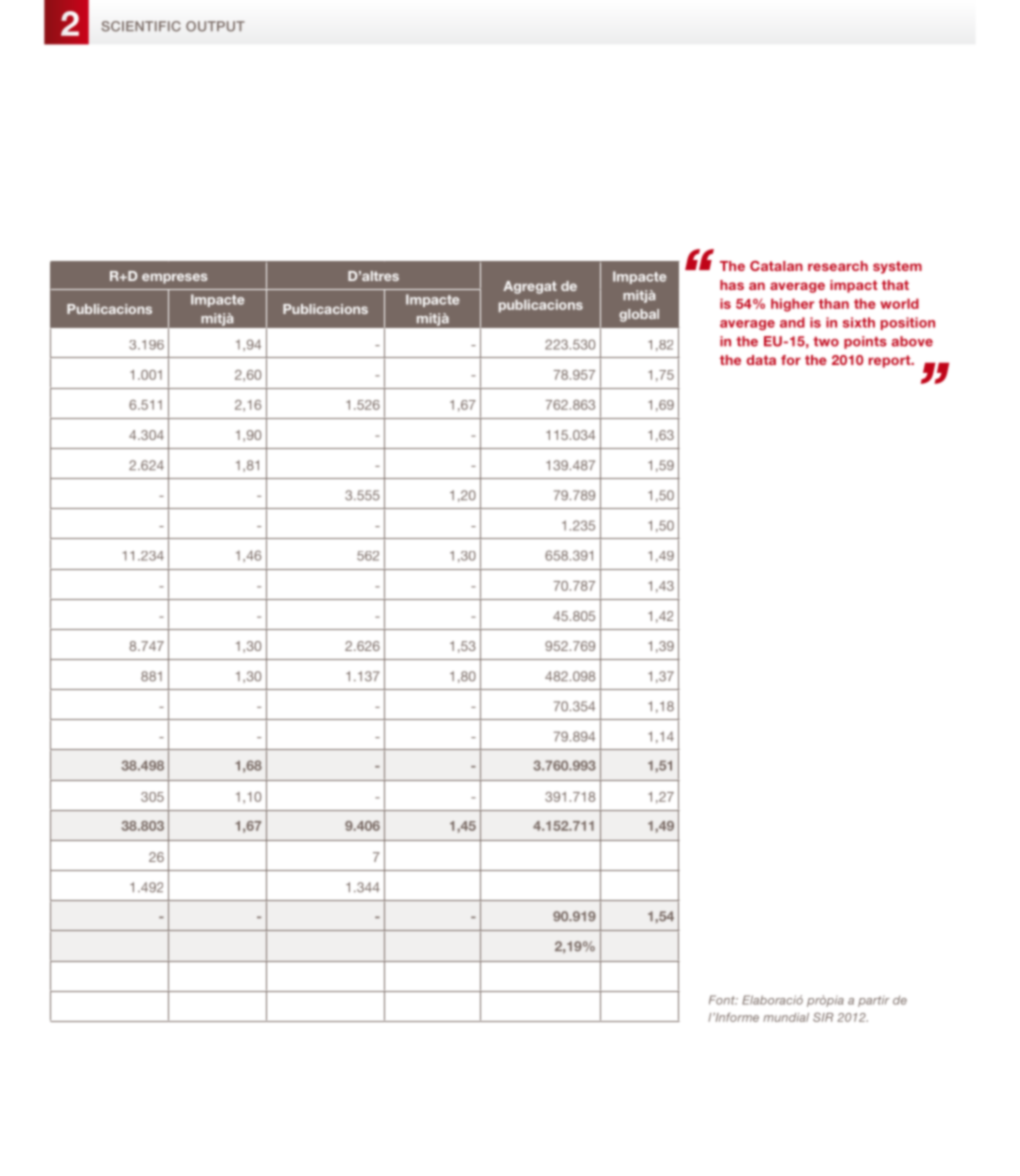 This page has height=1176, width=1020. I want to click on Font, so click(723, 1000).
